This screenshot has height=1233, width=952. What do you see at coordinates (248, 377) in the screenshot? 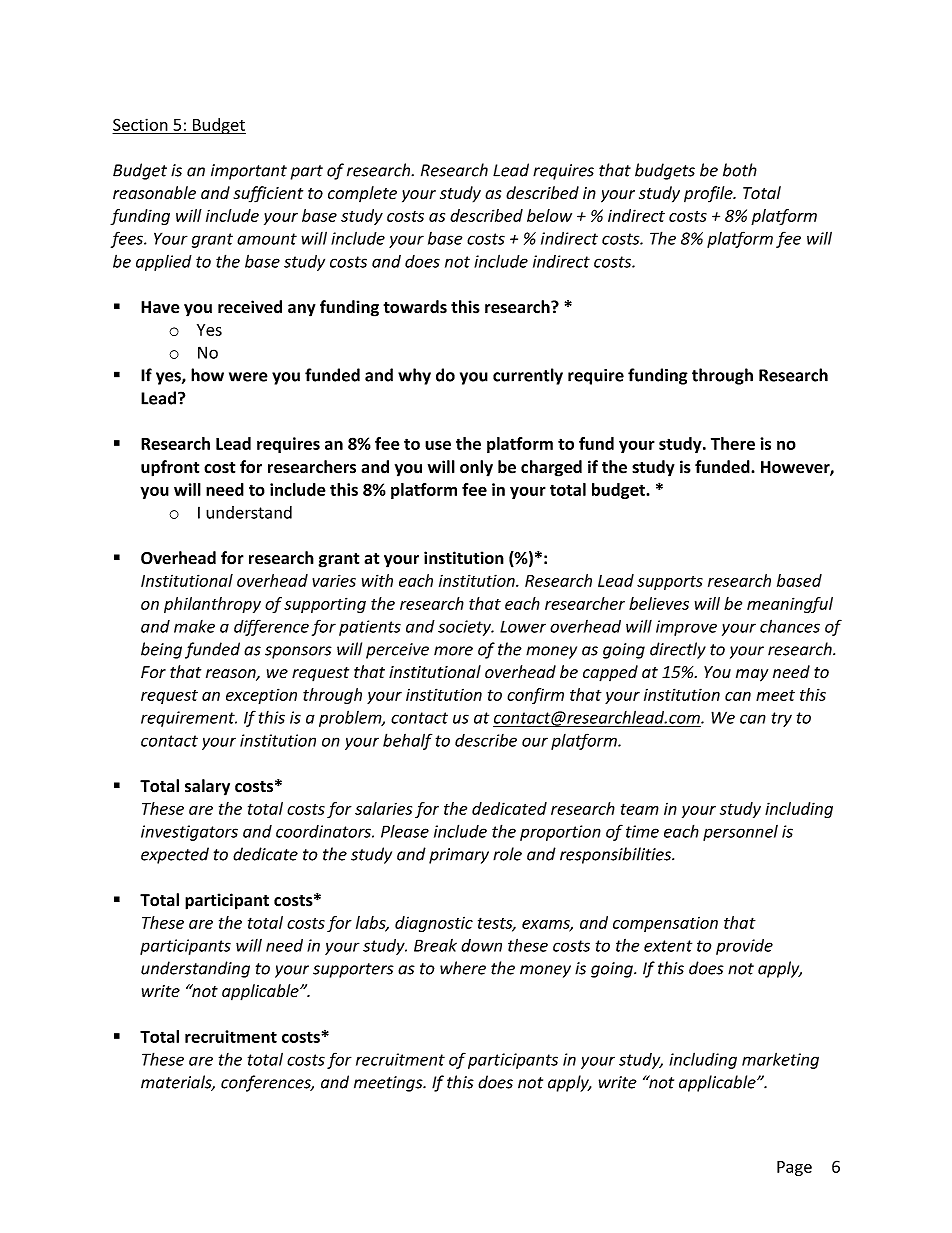
I see `were` at bounding box center [248, 377].
